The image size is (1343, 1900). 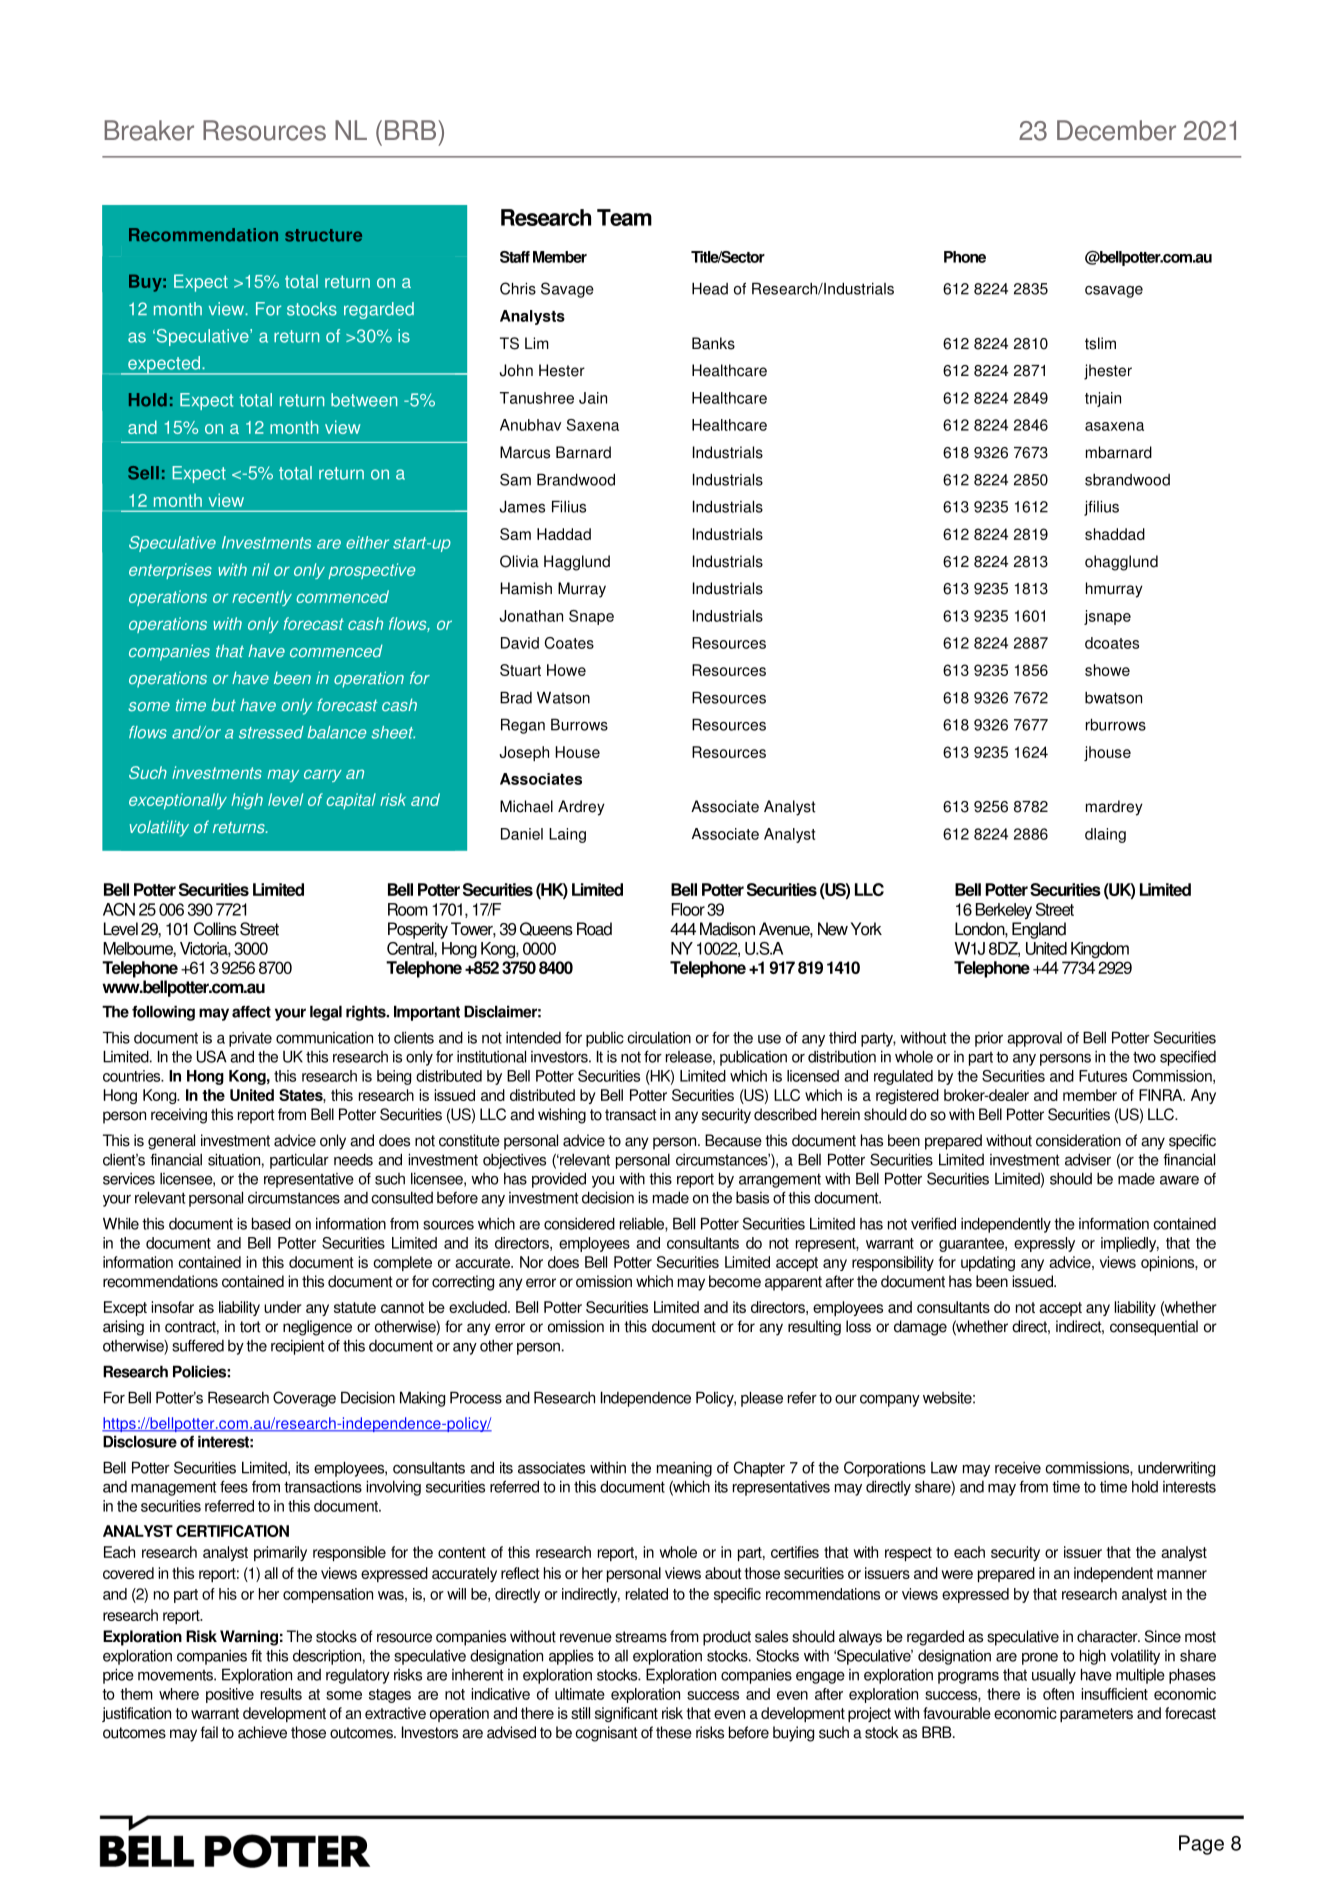 I want to click on parameters, so click(x=1096, y=1715).
